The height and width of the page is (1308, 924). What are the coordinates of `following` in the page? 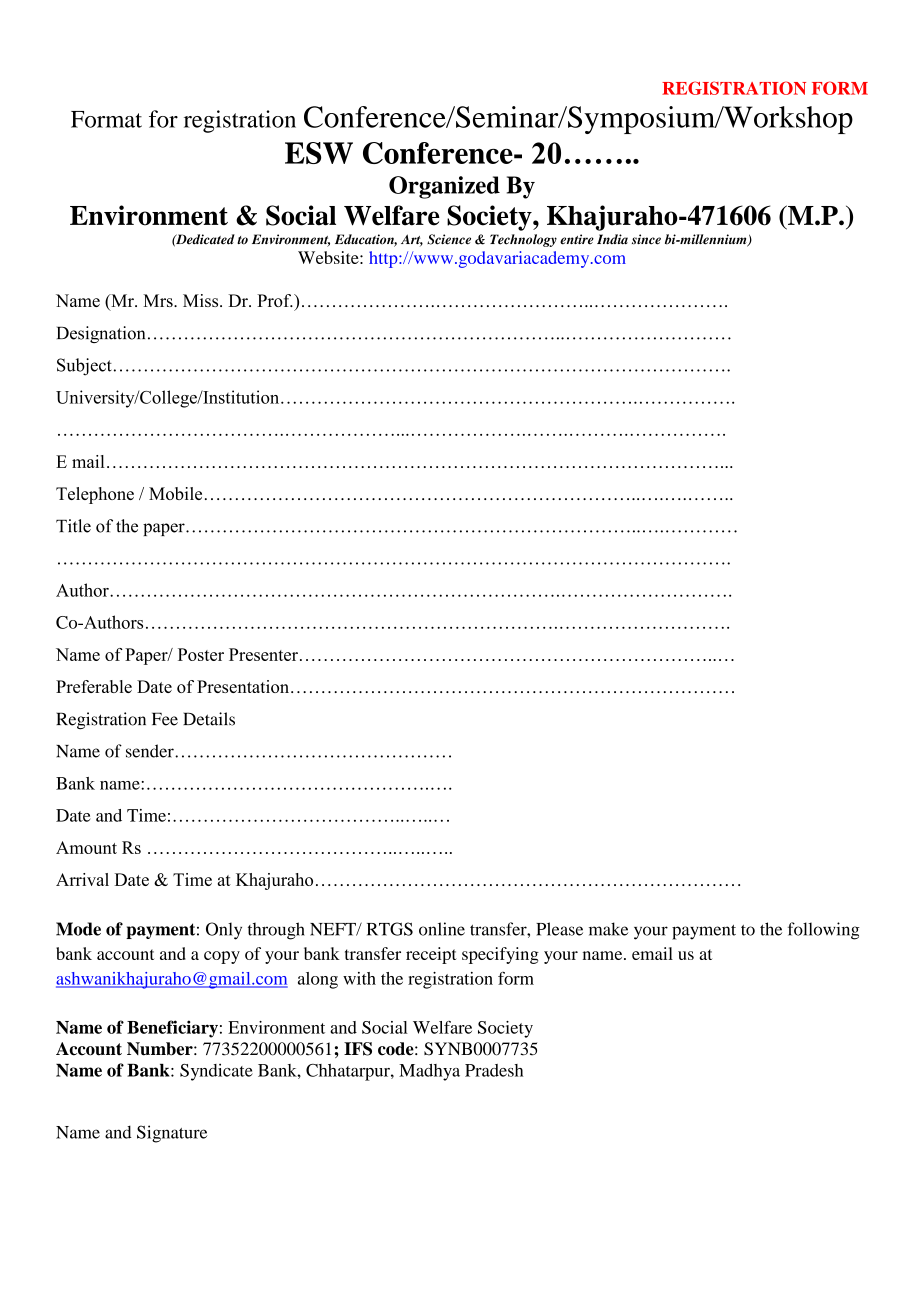 It's located at (824, 931).
